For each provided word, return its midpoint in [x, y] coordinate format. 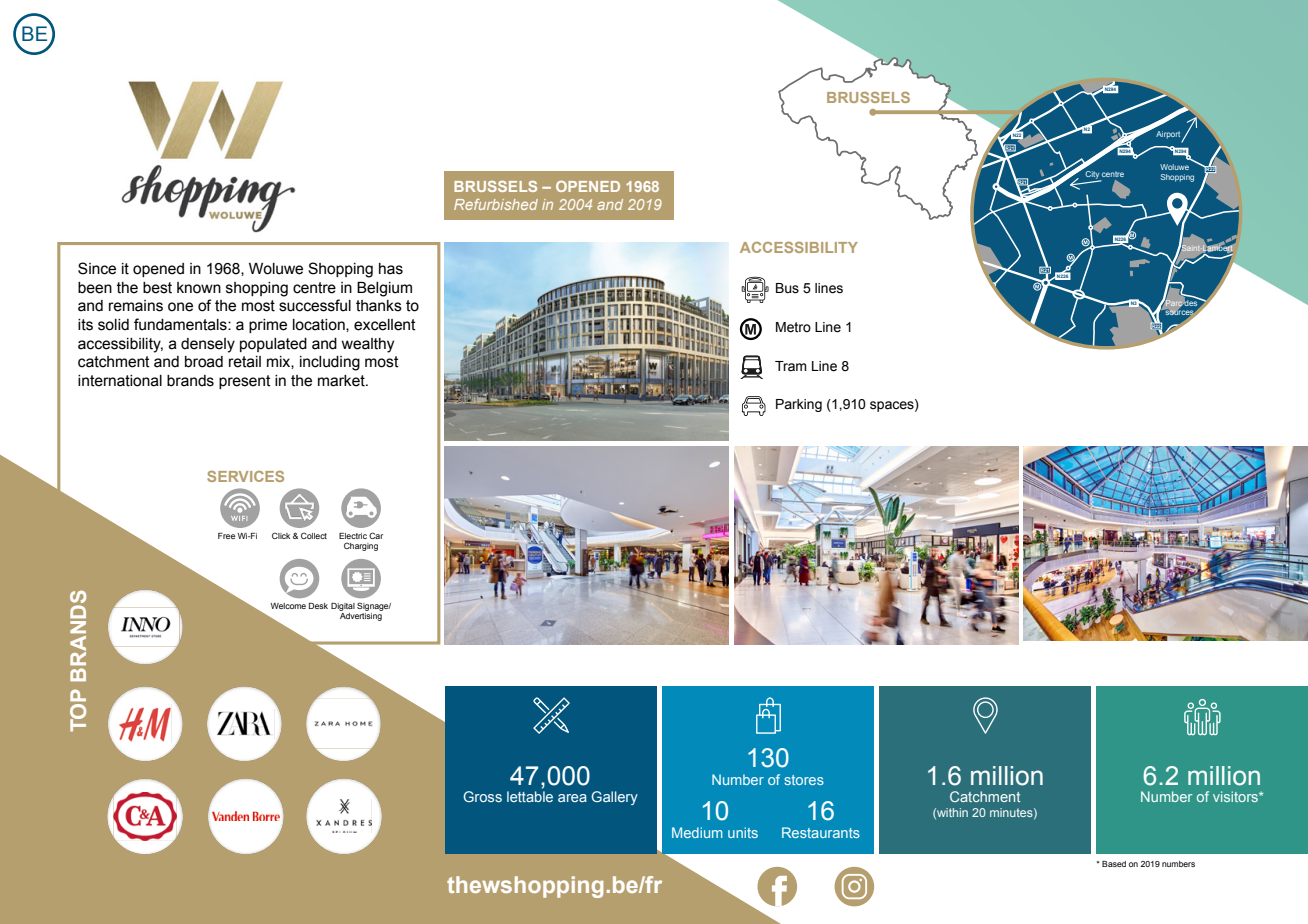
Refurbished [496, 204]
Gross [482, 796]
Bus [787, 288]
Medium [697, 832]
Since [97, 268]
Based [1114, 864]
